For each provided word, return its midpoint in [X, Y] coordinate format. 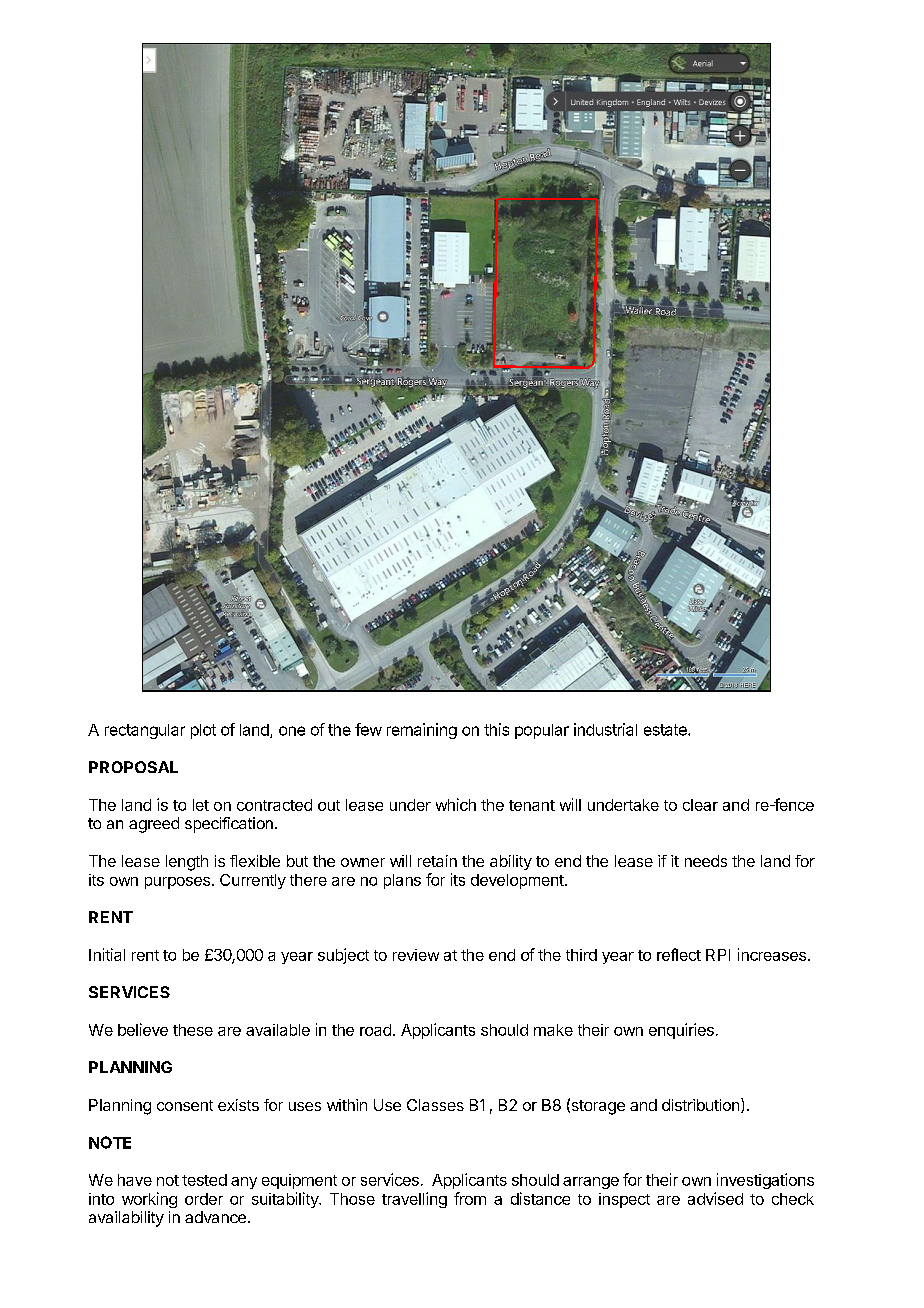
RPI [718, 955]
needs [706, 861]
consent [185, 1105]
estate [666, 730]
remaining [422, 731]
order [204, 1199]
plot [203, 731]
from [470, 1198]
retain [437, 861]
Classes [435, 1105]
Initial [107, 954]
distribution [702, 1105]
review [416, 955]
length [187, 863]
